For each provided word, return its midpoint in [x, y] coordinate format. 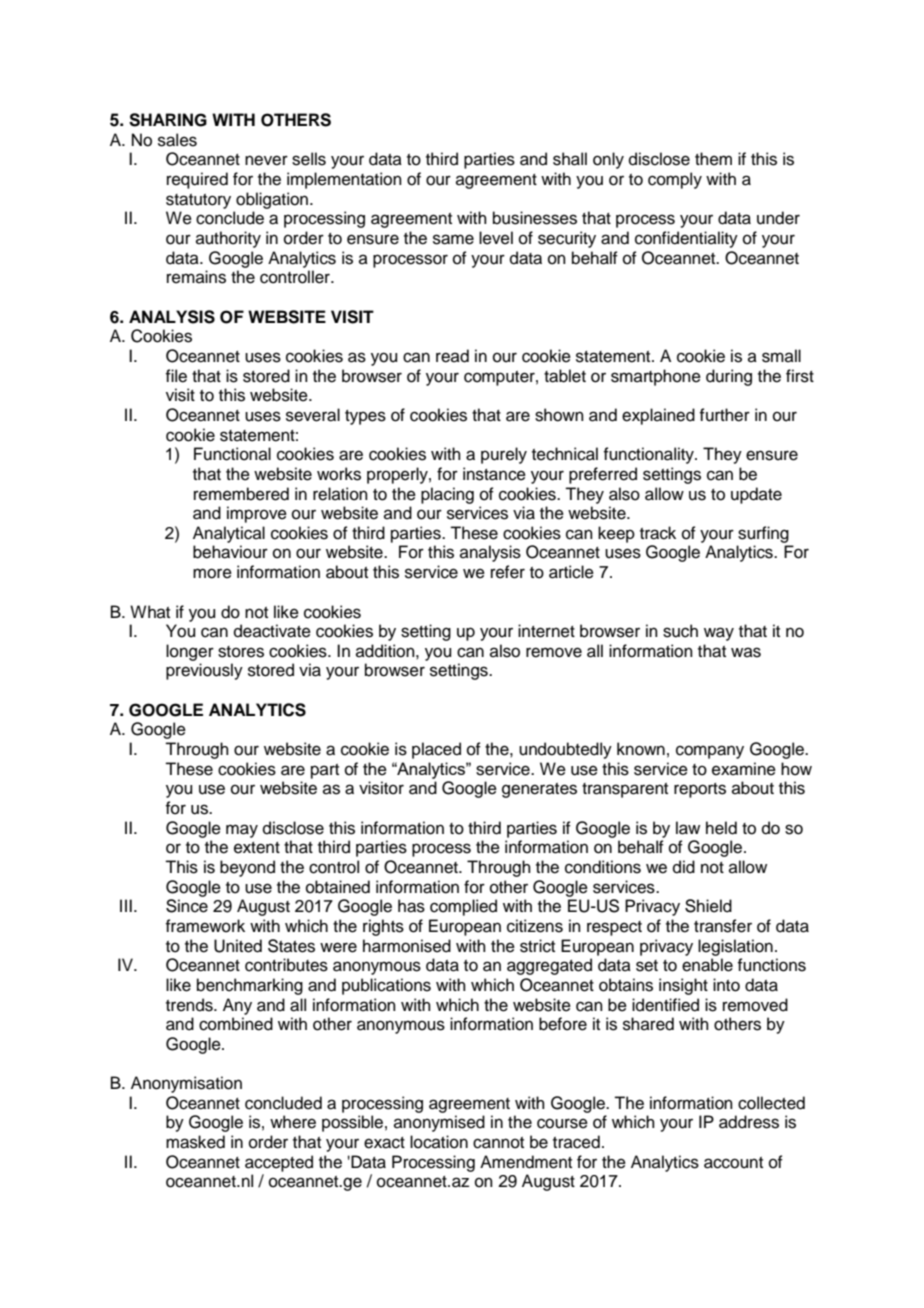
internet [546, 631]
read [452, 356]
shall [570, 159]
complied [463, 907]
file [176, 376]
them [713, 159]
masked [195, 1142]
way [719, 634]
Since [187, 906]
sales [177, 140]
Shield [708, 906]
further [724, 415]
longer [190, 652]
